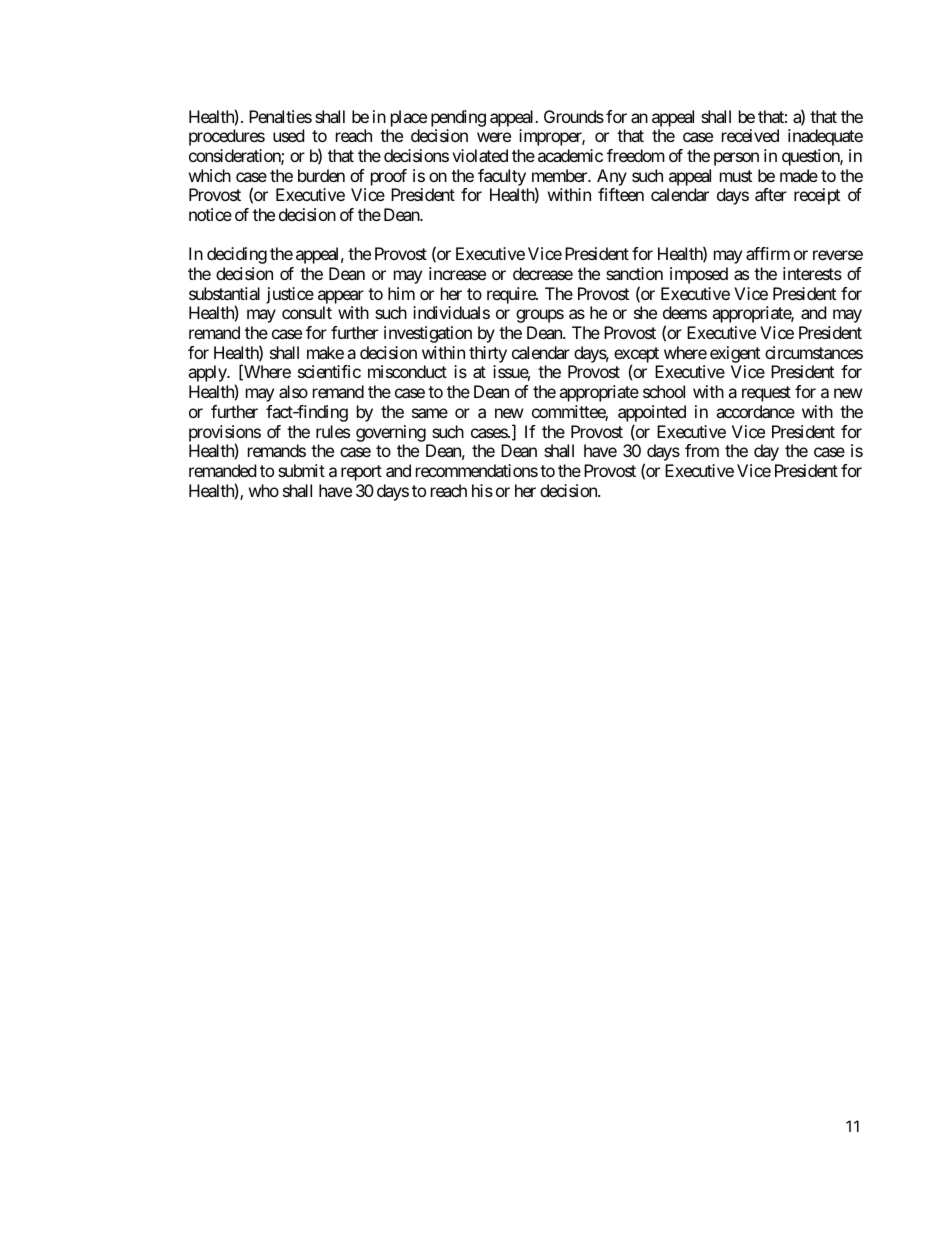  I want to click on faculty, so click(502, 177).
